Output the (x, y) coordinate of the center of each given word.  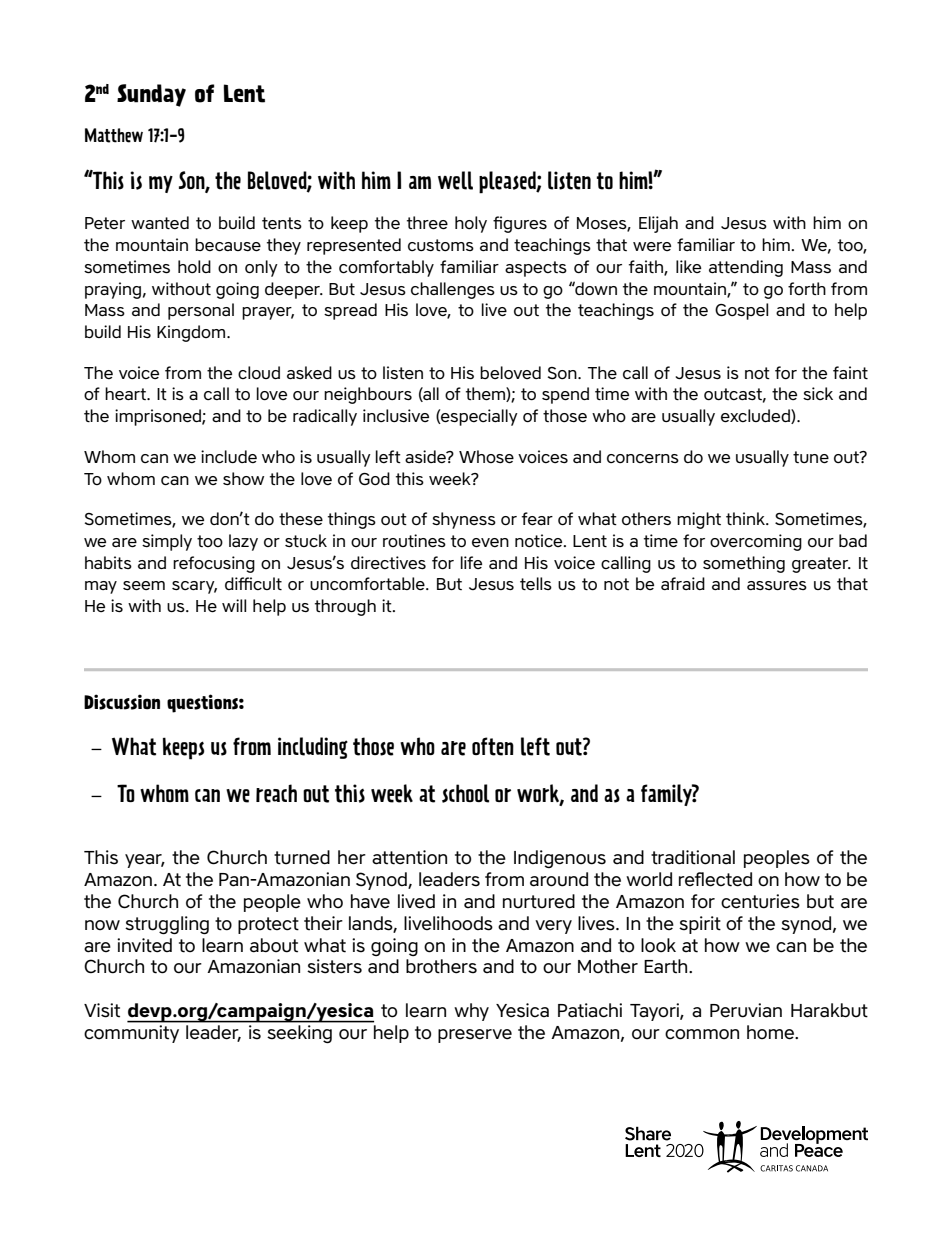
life (471, 562)
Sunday (151, 95)
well (455, 180)
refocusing (214, 564)
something (744, 564)
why (471, 1012)
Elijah (658, 224)
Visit (102, 1010)
